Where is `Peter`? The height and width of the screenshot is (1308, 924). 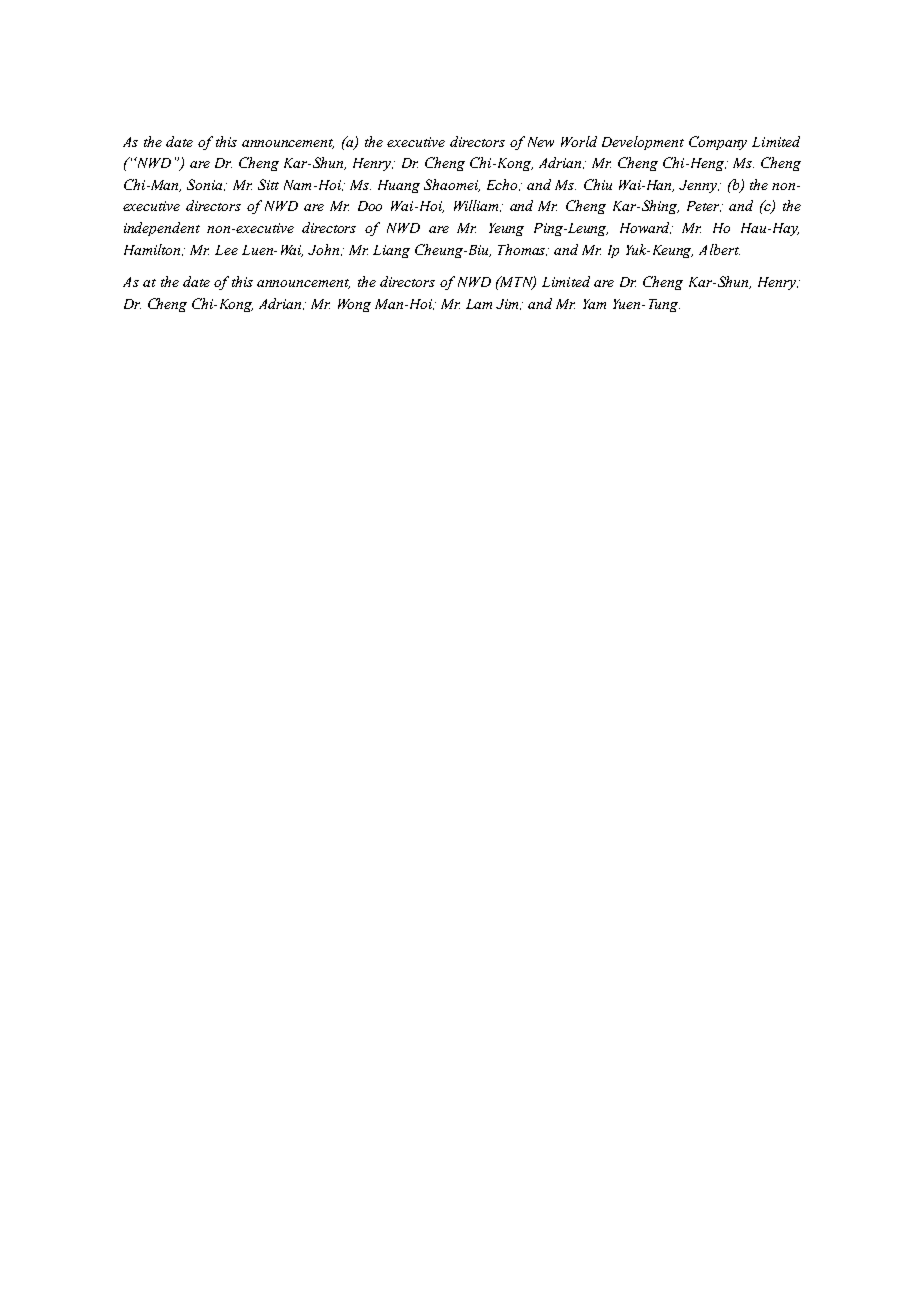
Peter is located at coordinates (704, 206).
